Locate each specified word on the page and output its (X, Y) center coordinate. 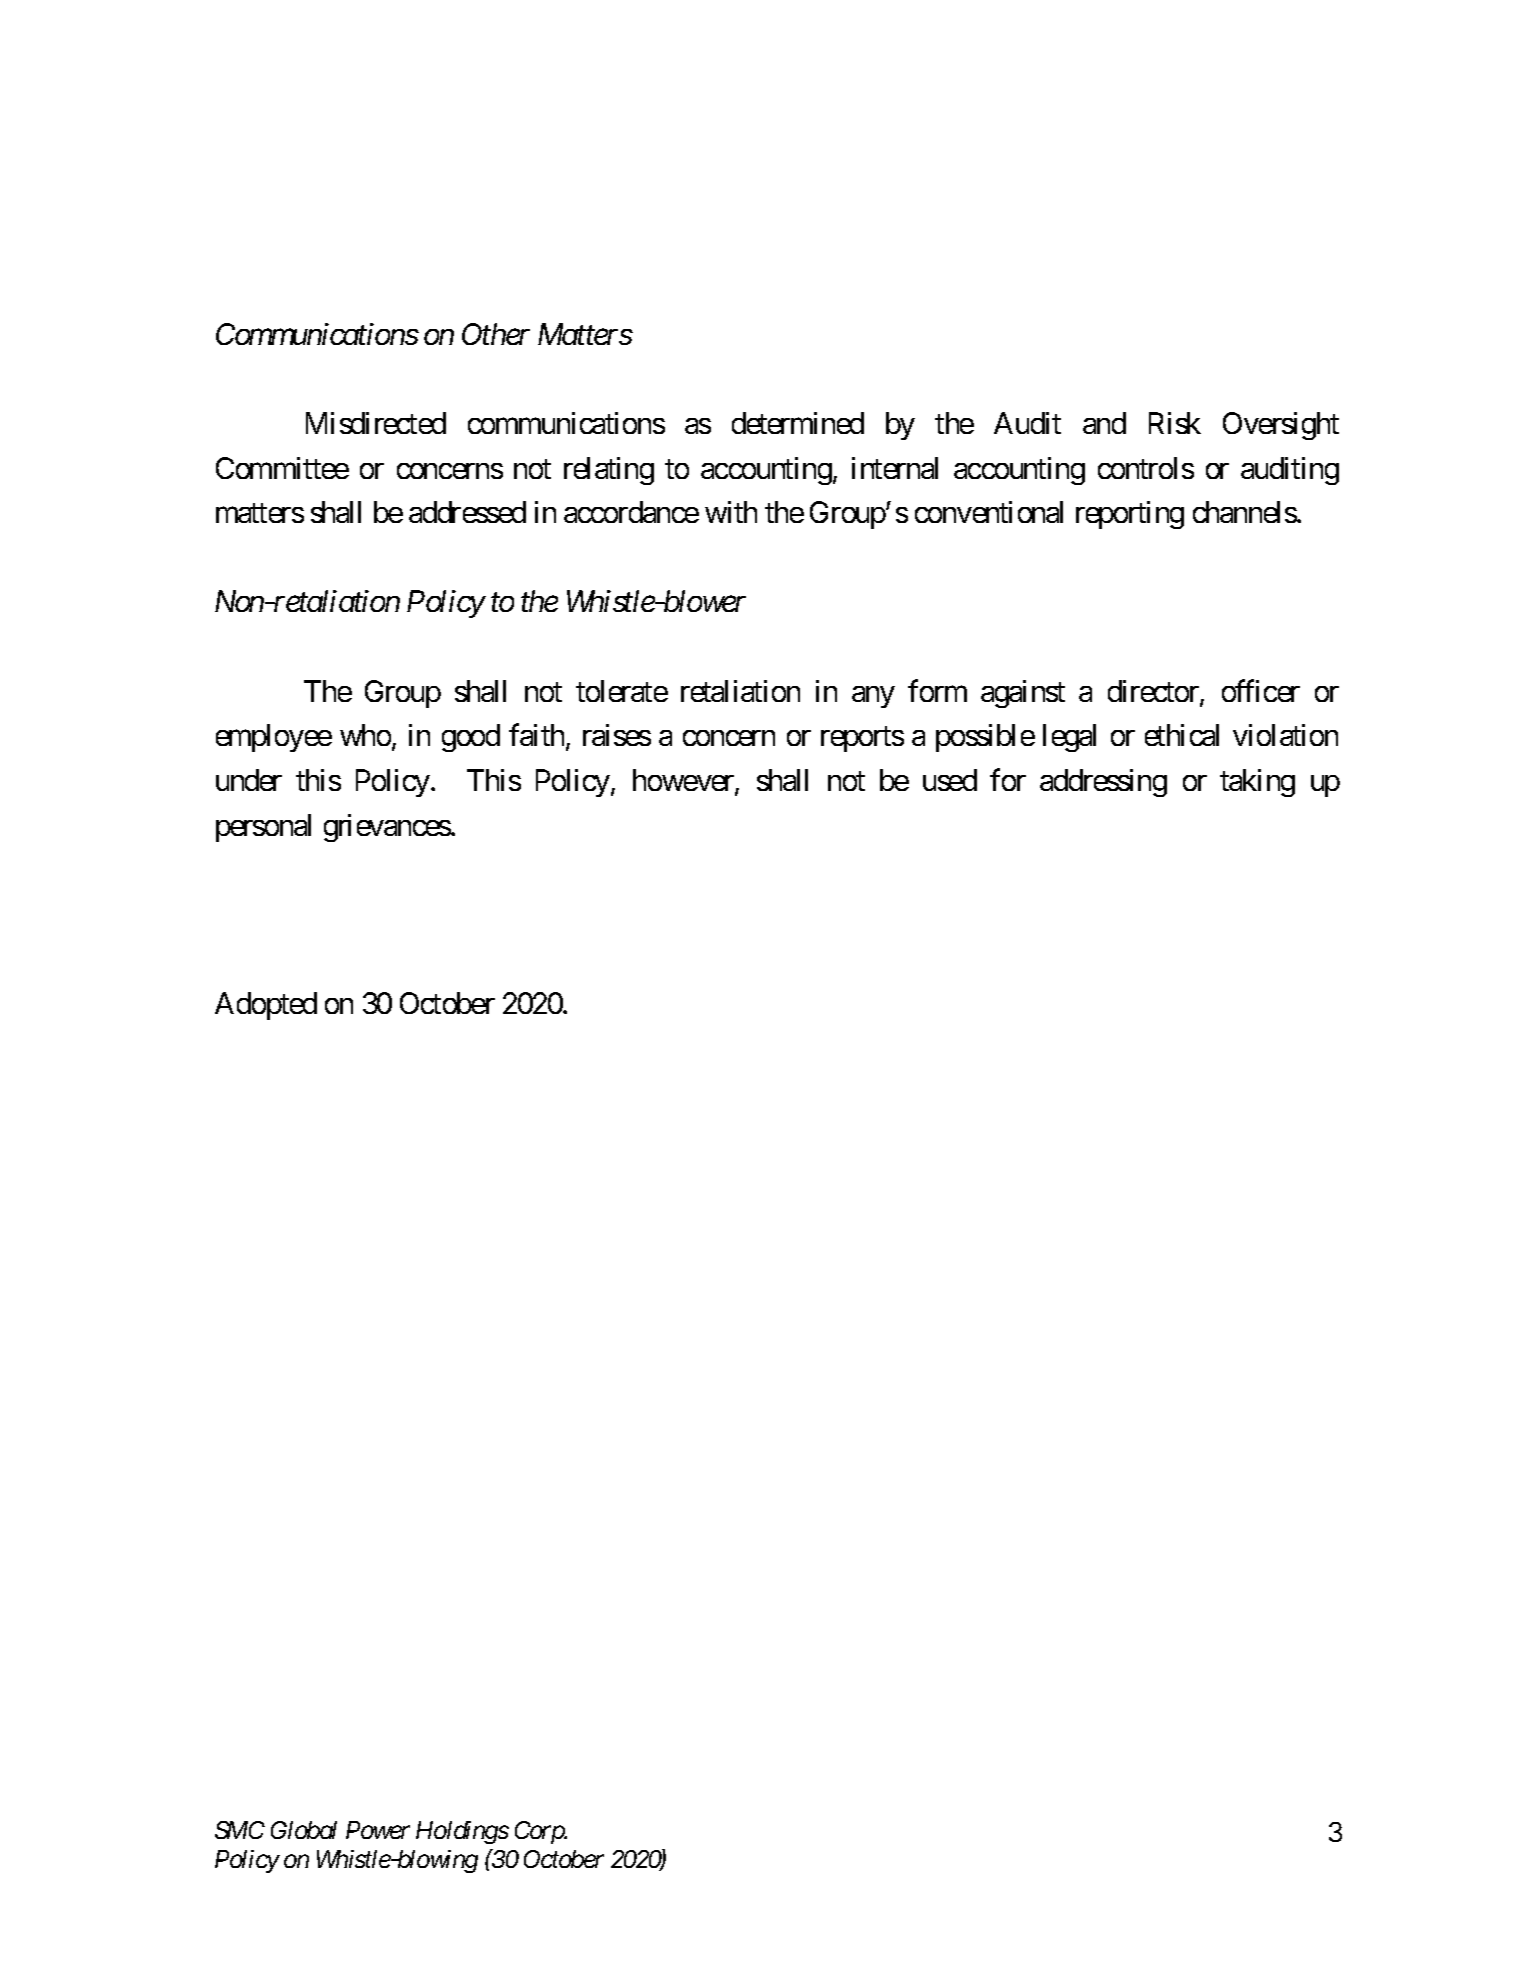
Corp (540, 1832)
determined (798, 423)
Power (378, 1830)
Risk (1175, 423)
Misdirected (376, 423)
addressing (1103, 783)
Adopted (266, 1006)
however (684, 781)
